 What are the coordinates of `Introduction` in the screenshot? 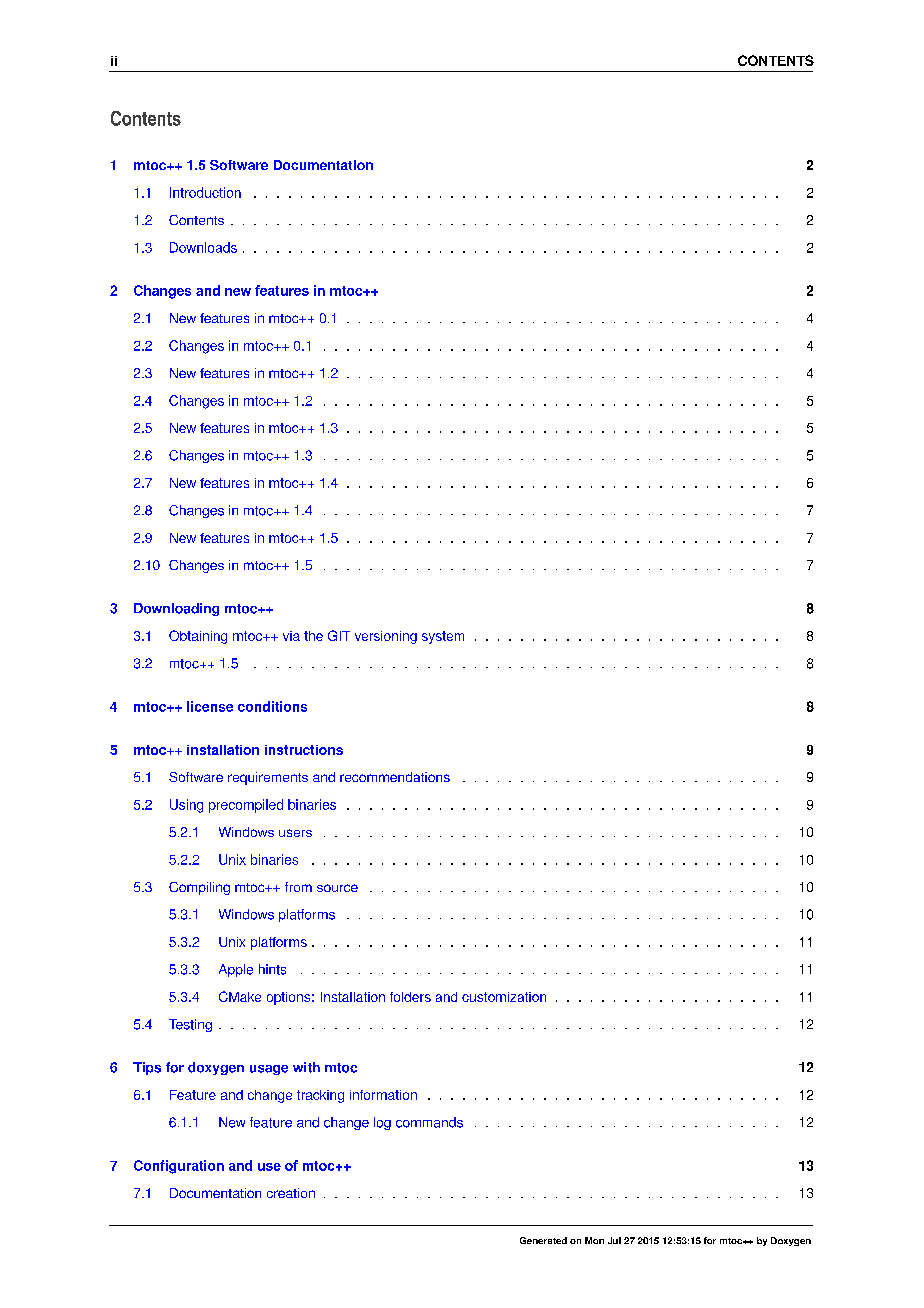 It's located at (205, 192).
